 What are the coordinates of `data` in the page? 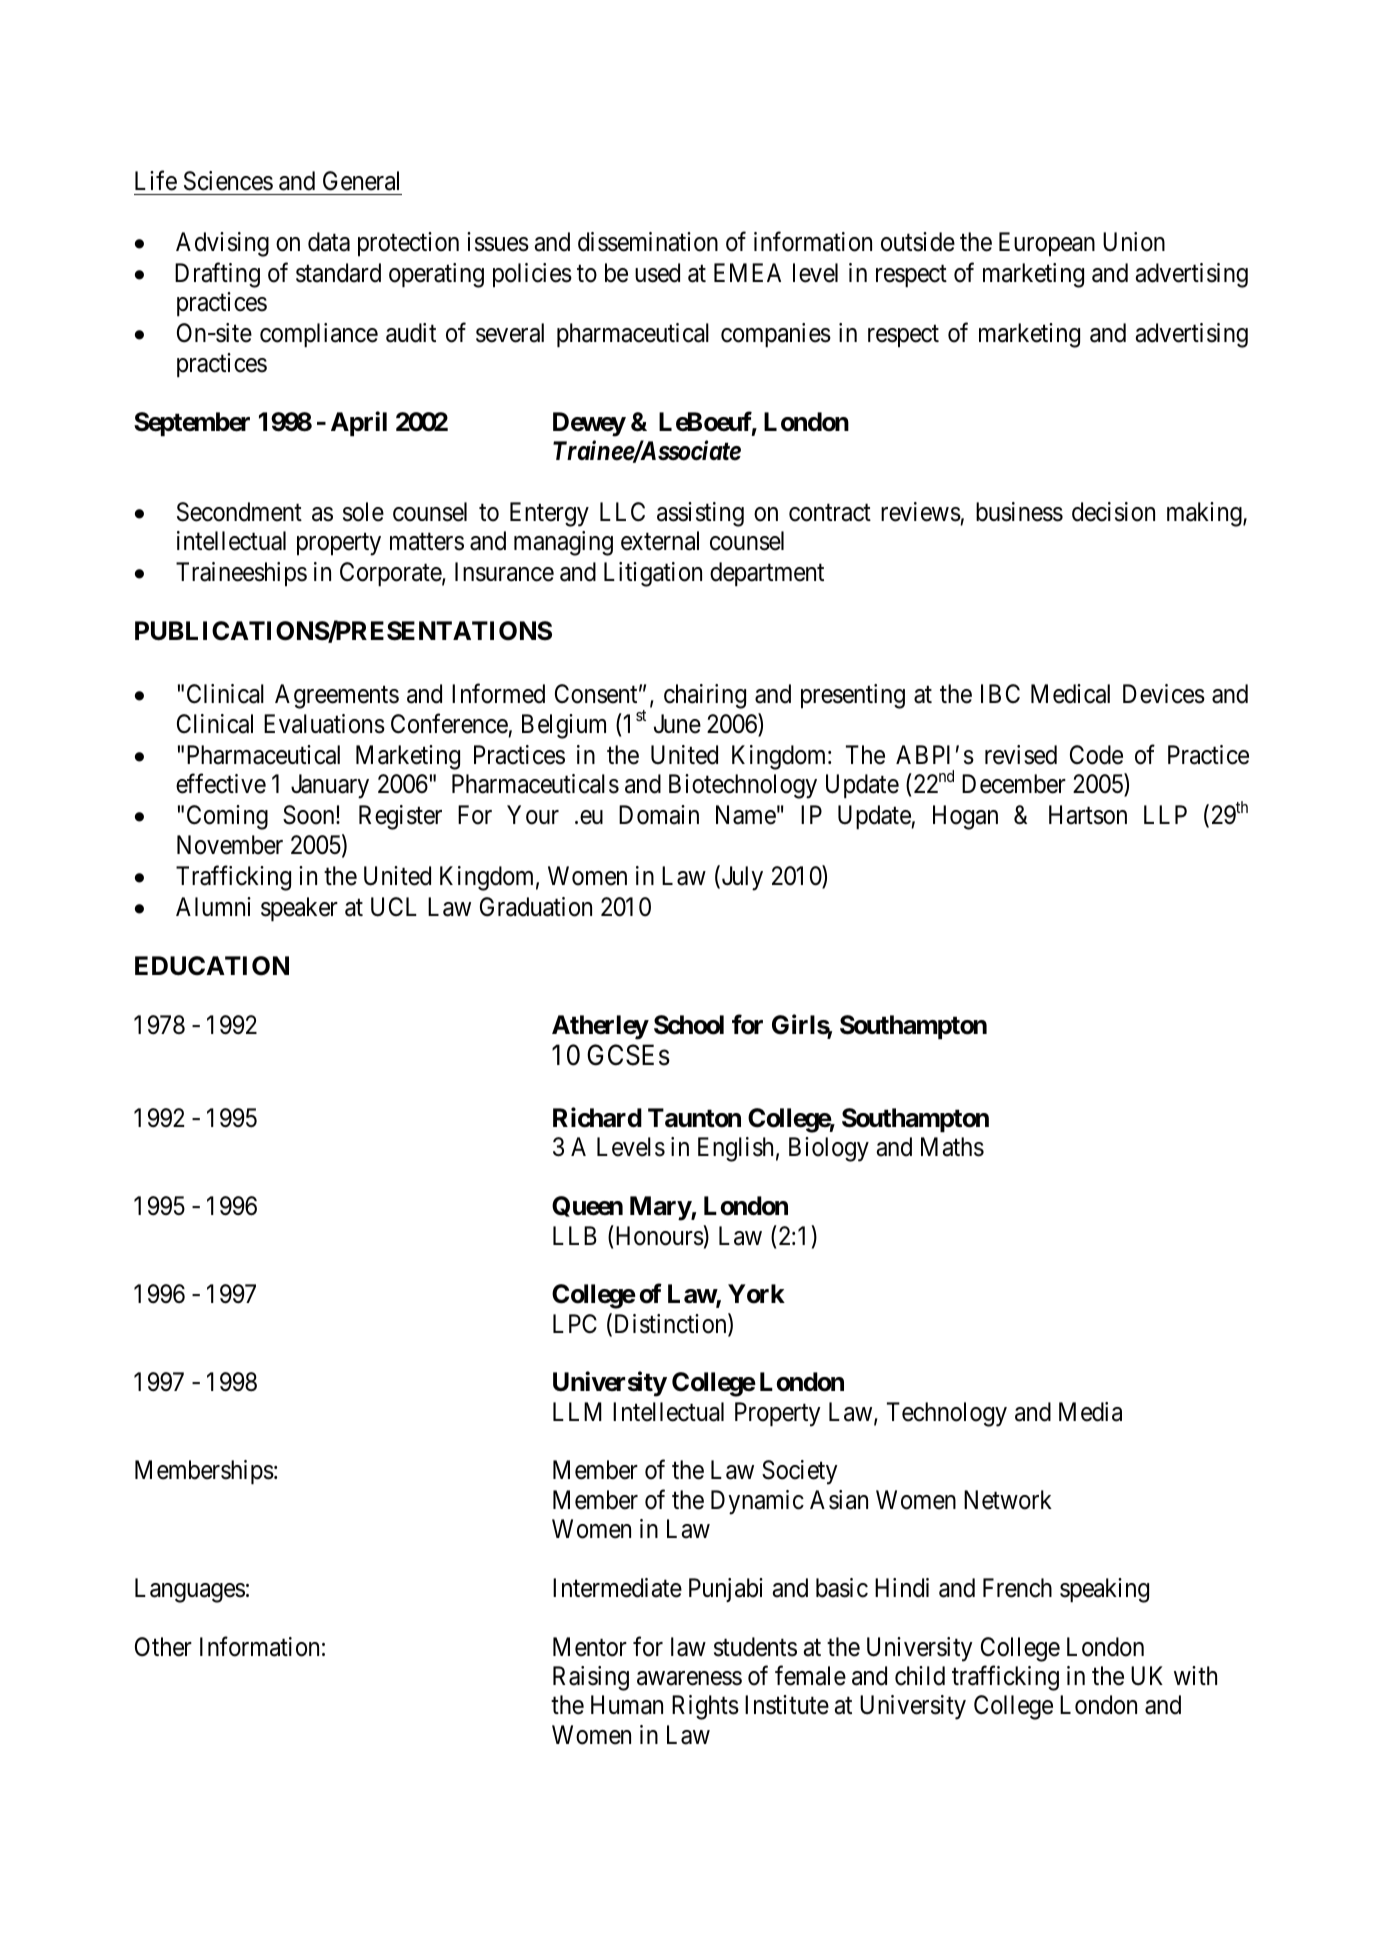 It's located at (329, 242).
